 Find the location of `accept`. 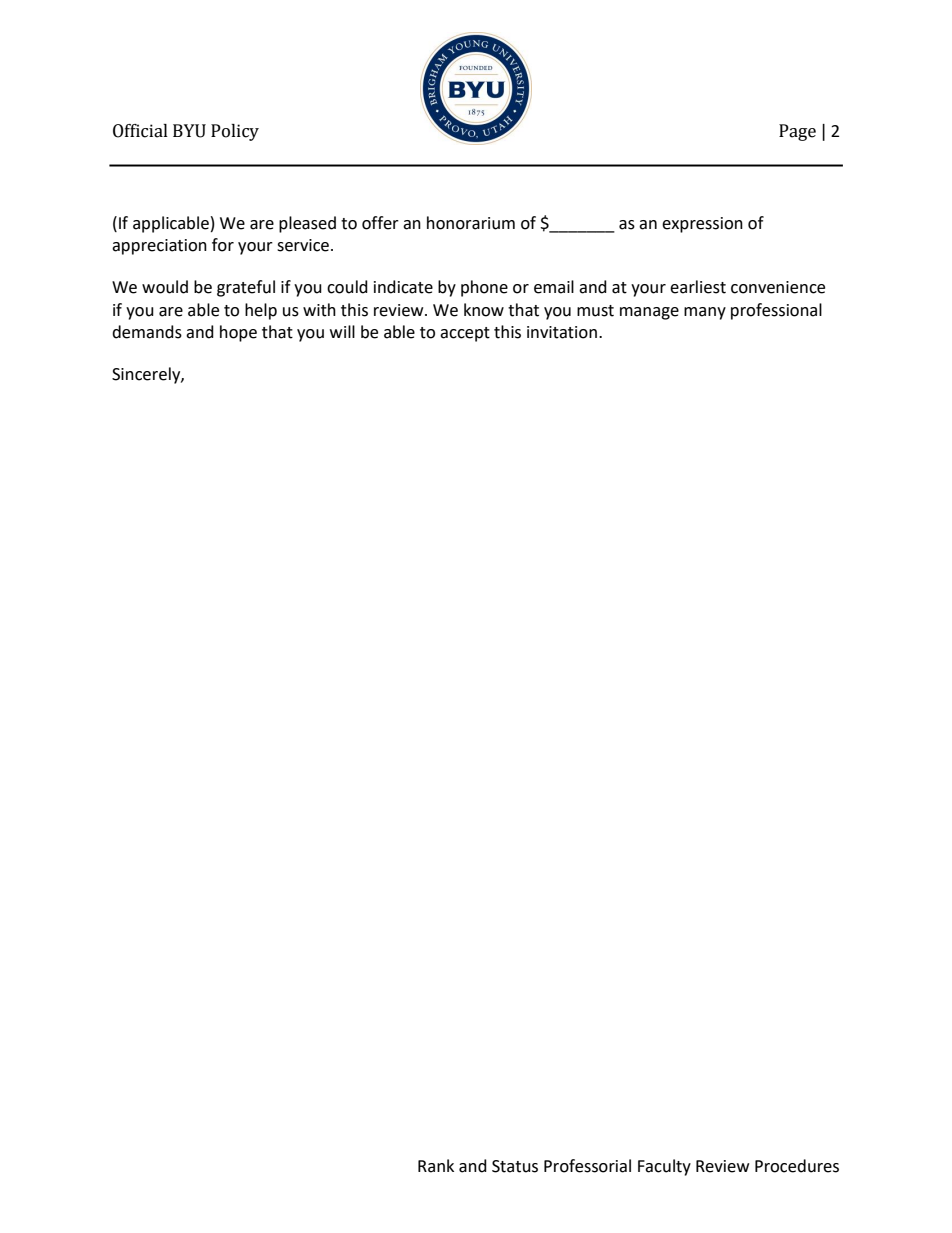

accept is located at coordinates (465, 334).
